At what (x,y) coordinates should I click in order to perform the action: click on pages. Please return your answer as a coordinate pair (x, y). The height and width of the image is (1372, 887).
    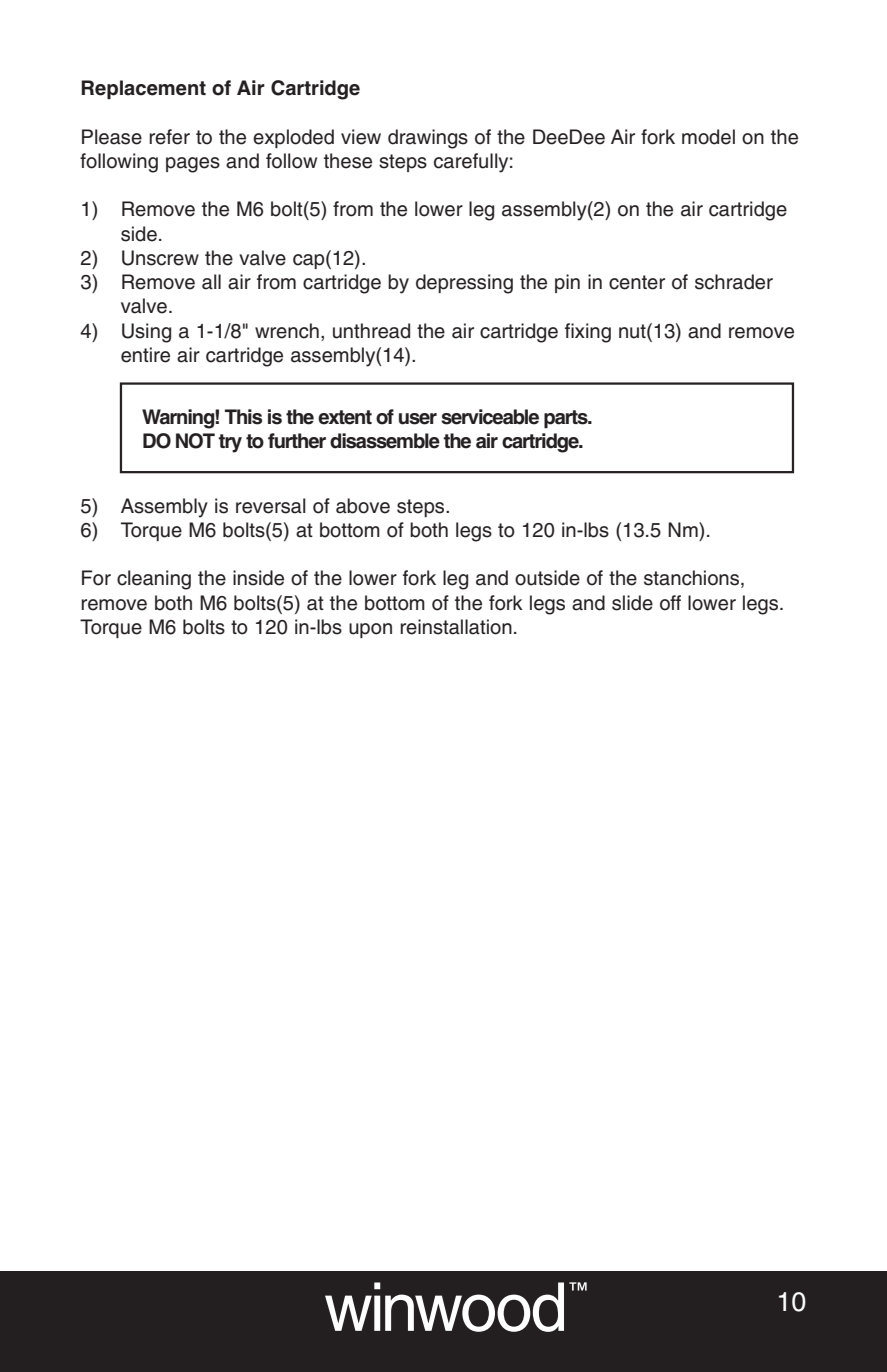
    Looking at the image, I should click on (193, 165).
